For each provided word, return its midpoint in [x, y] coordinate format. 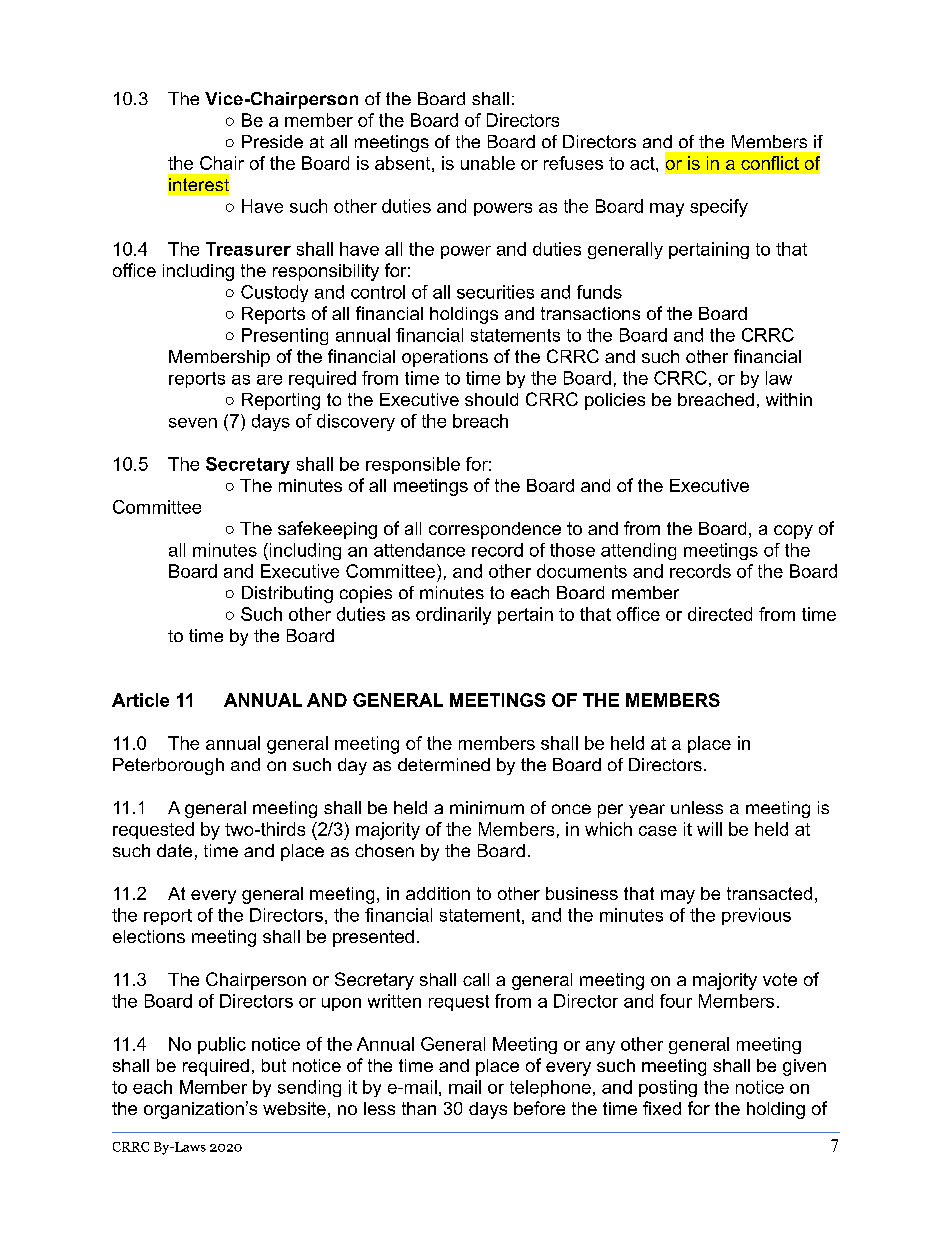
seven [193, 423]
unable [488, 163]
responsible [413, 465]
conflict [770, 163]
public [222, 1045]
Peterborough [168, 766]
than [419, 1108]
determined [444, 764]
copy [793, 532]
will [709, 829]
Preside [272, 141]
